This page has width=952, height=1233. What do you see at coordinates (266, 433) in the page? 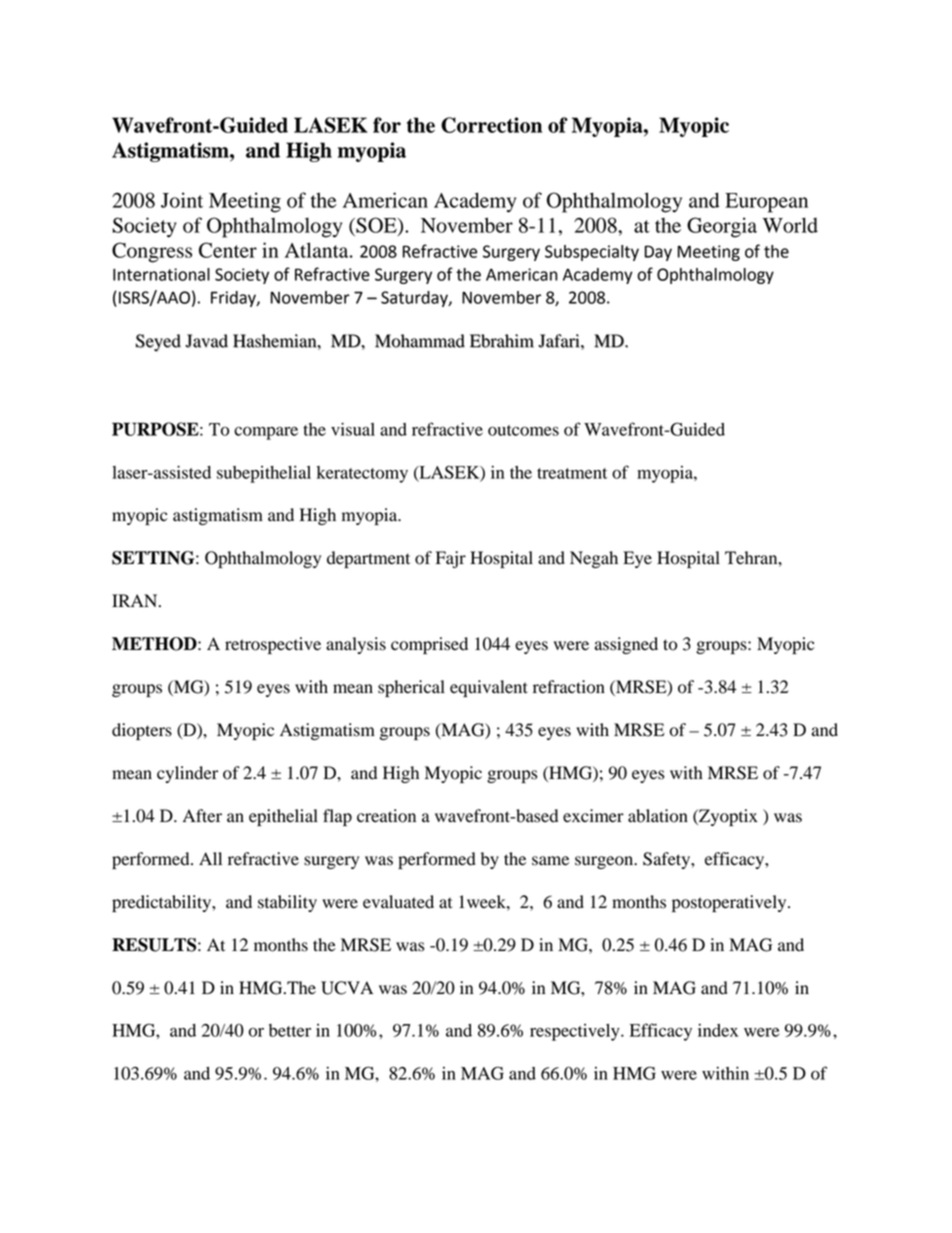
I see `compare` at bounding box center [266, 433].
